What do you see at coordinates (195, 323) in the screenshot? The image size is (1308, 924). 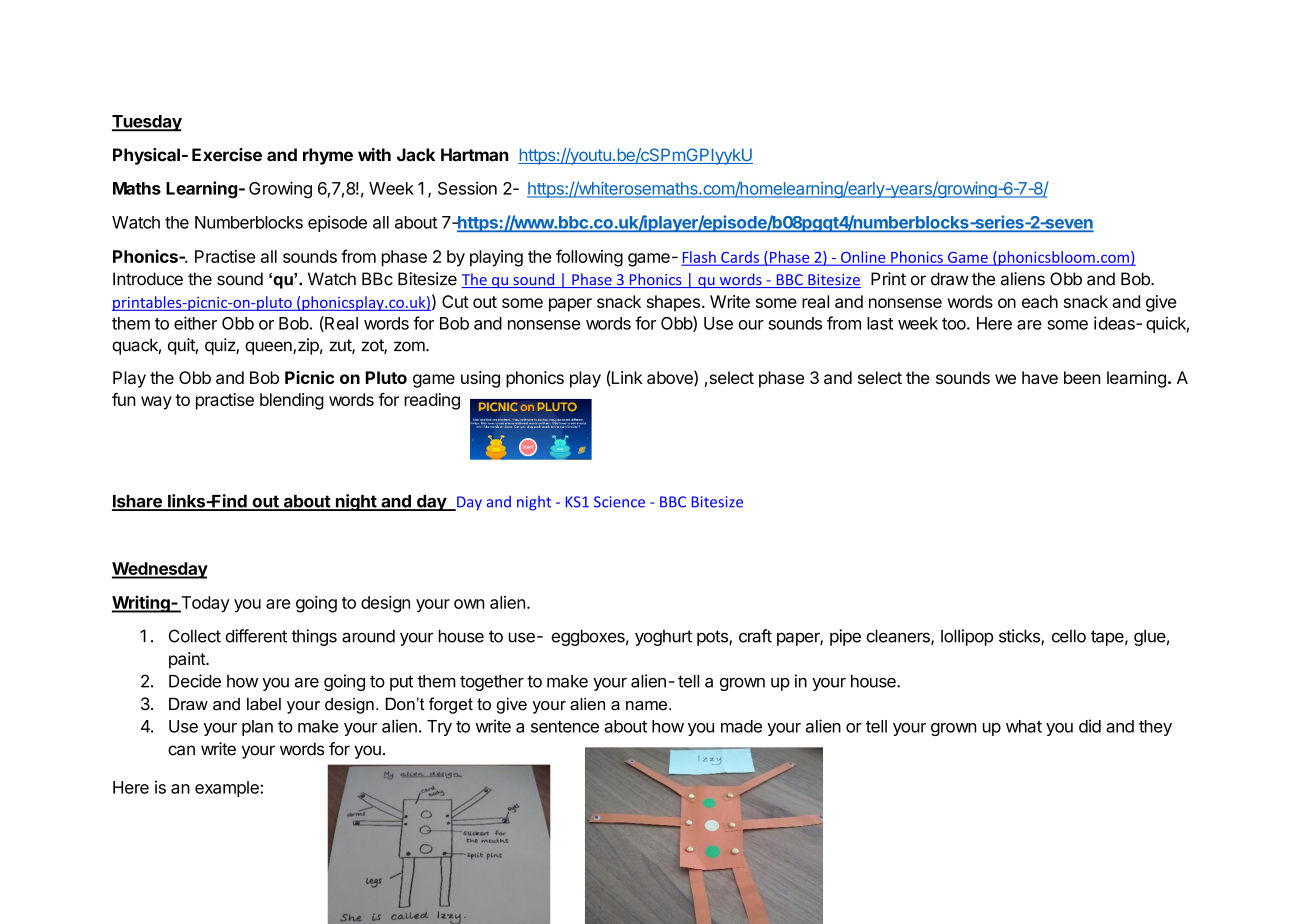 I see `either` at bounding box center [195, 323].
